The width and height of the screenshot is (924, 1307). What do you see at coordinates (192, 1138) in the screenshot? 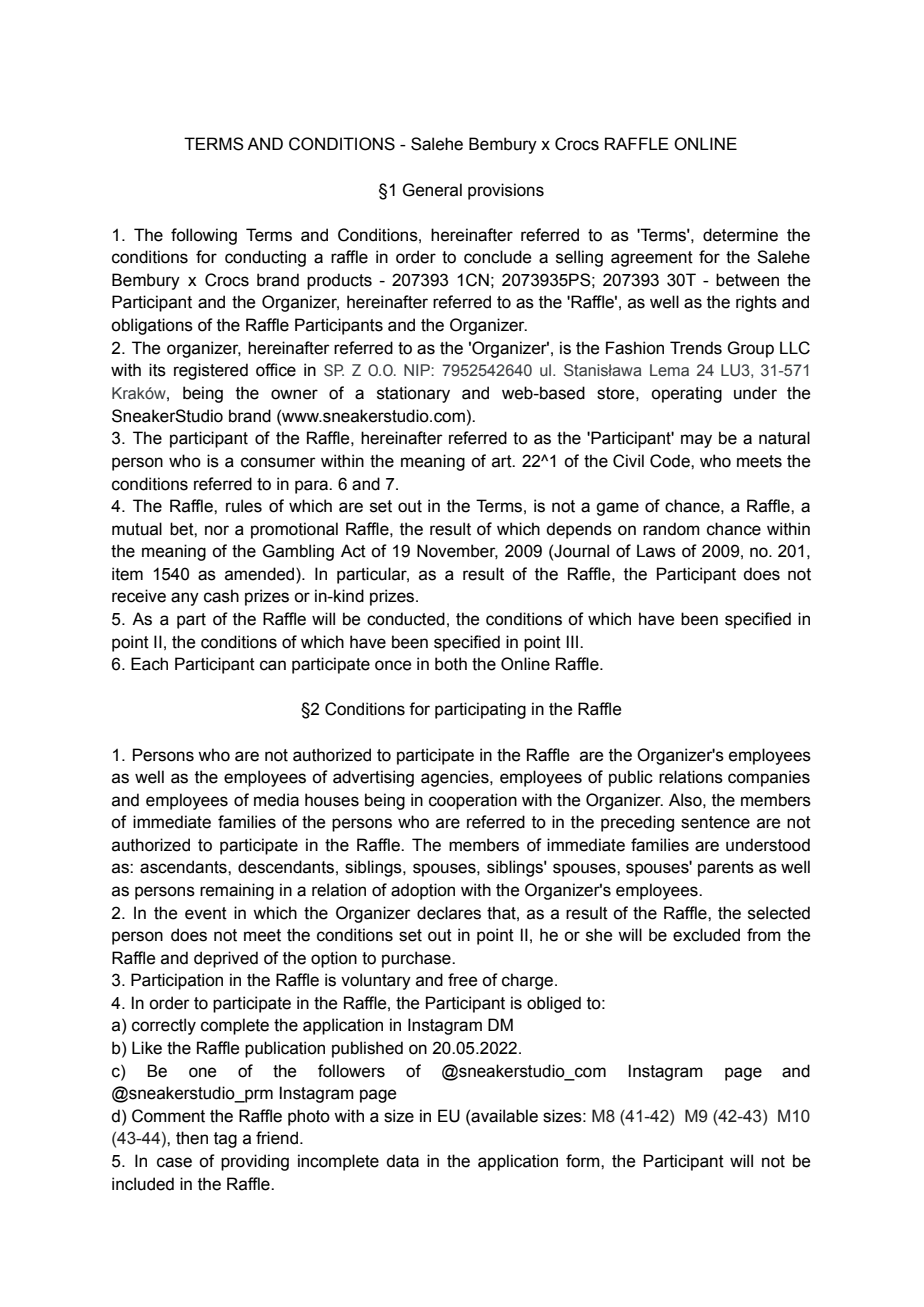
I see `then` at bounding box center [192, 1138].
